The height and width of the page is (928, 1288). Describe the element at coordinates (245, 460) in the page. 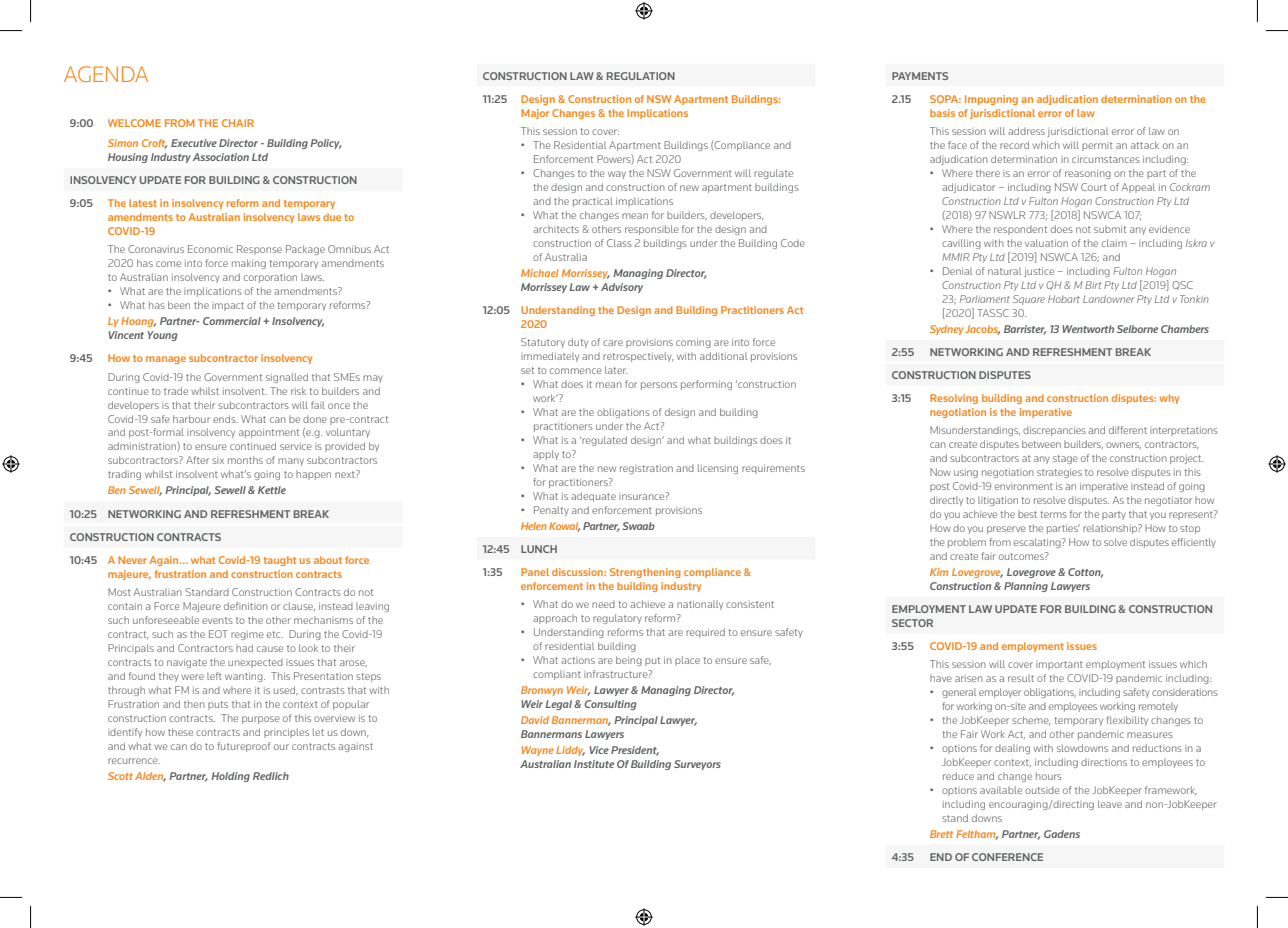

I see `months` at that location.
